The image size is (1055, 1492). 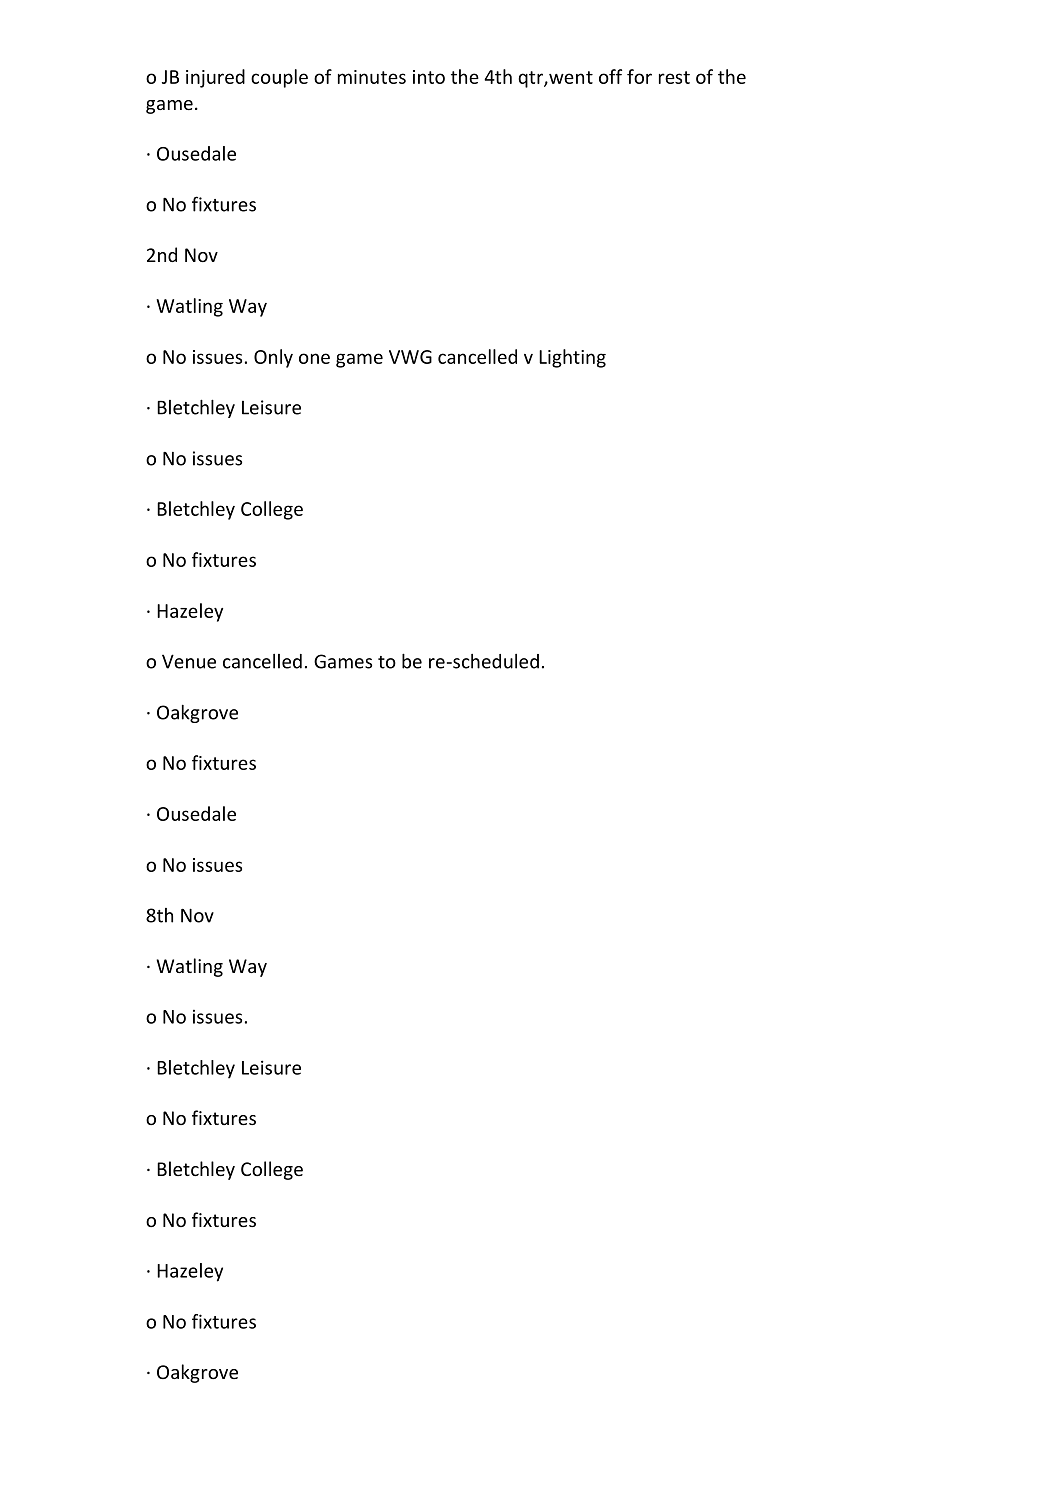 What do you see at coordinates (215, 78) in the screenshot?
I see `injured` at bounding box center [215, 78].
